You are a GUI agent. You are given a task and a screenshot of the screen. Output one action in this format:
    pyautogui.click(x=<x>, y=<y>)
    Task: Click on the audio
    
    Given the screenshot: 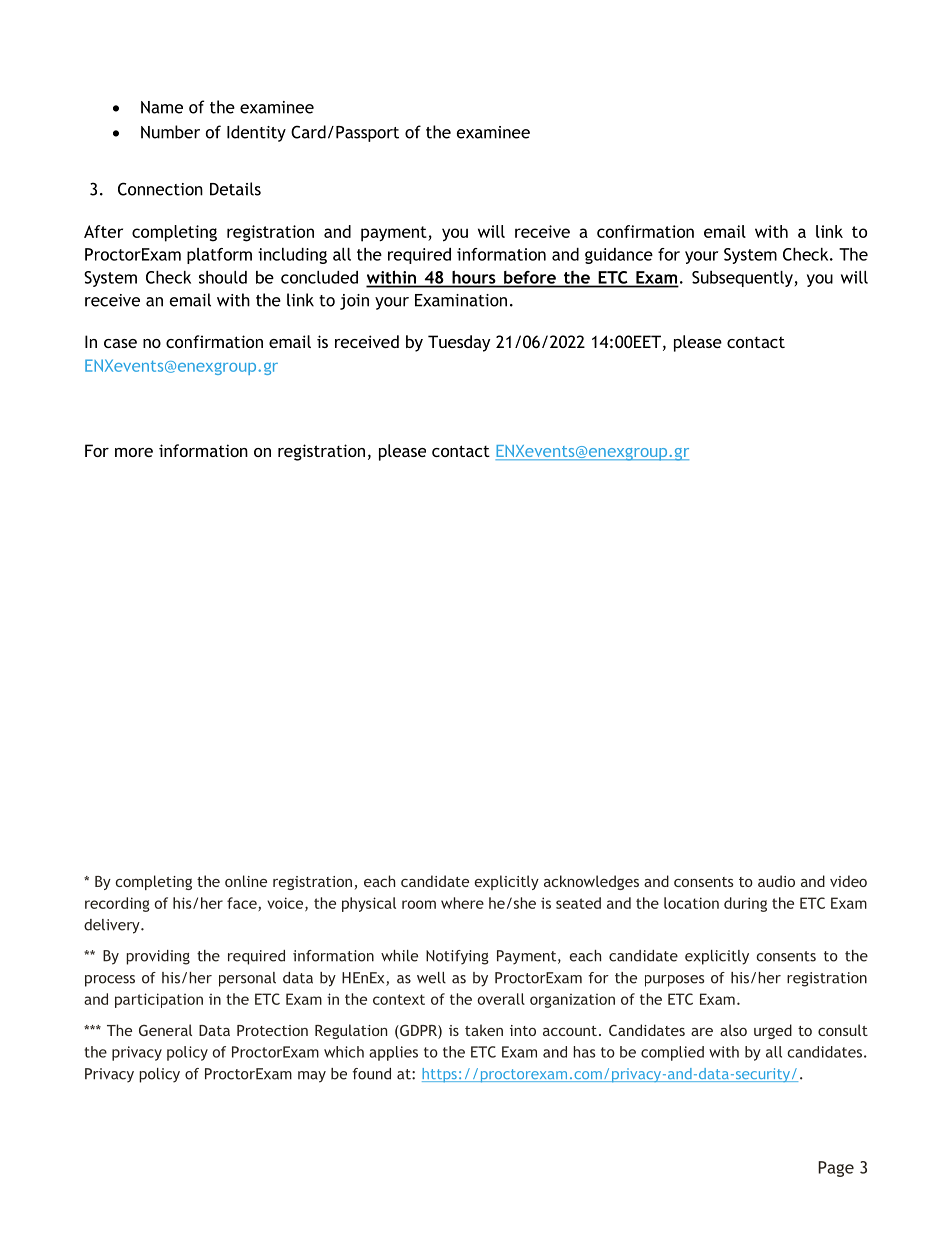 What is the action you would take?
    pyautogui.click(x=776, y=881)
